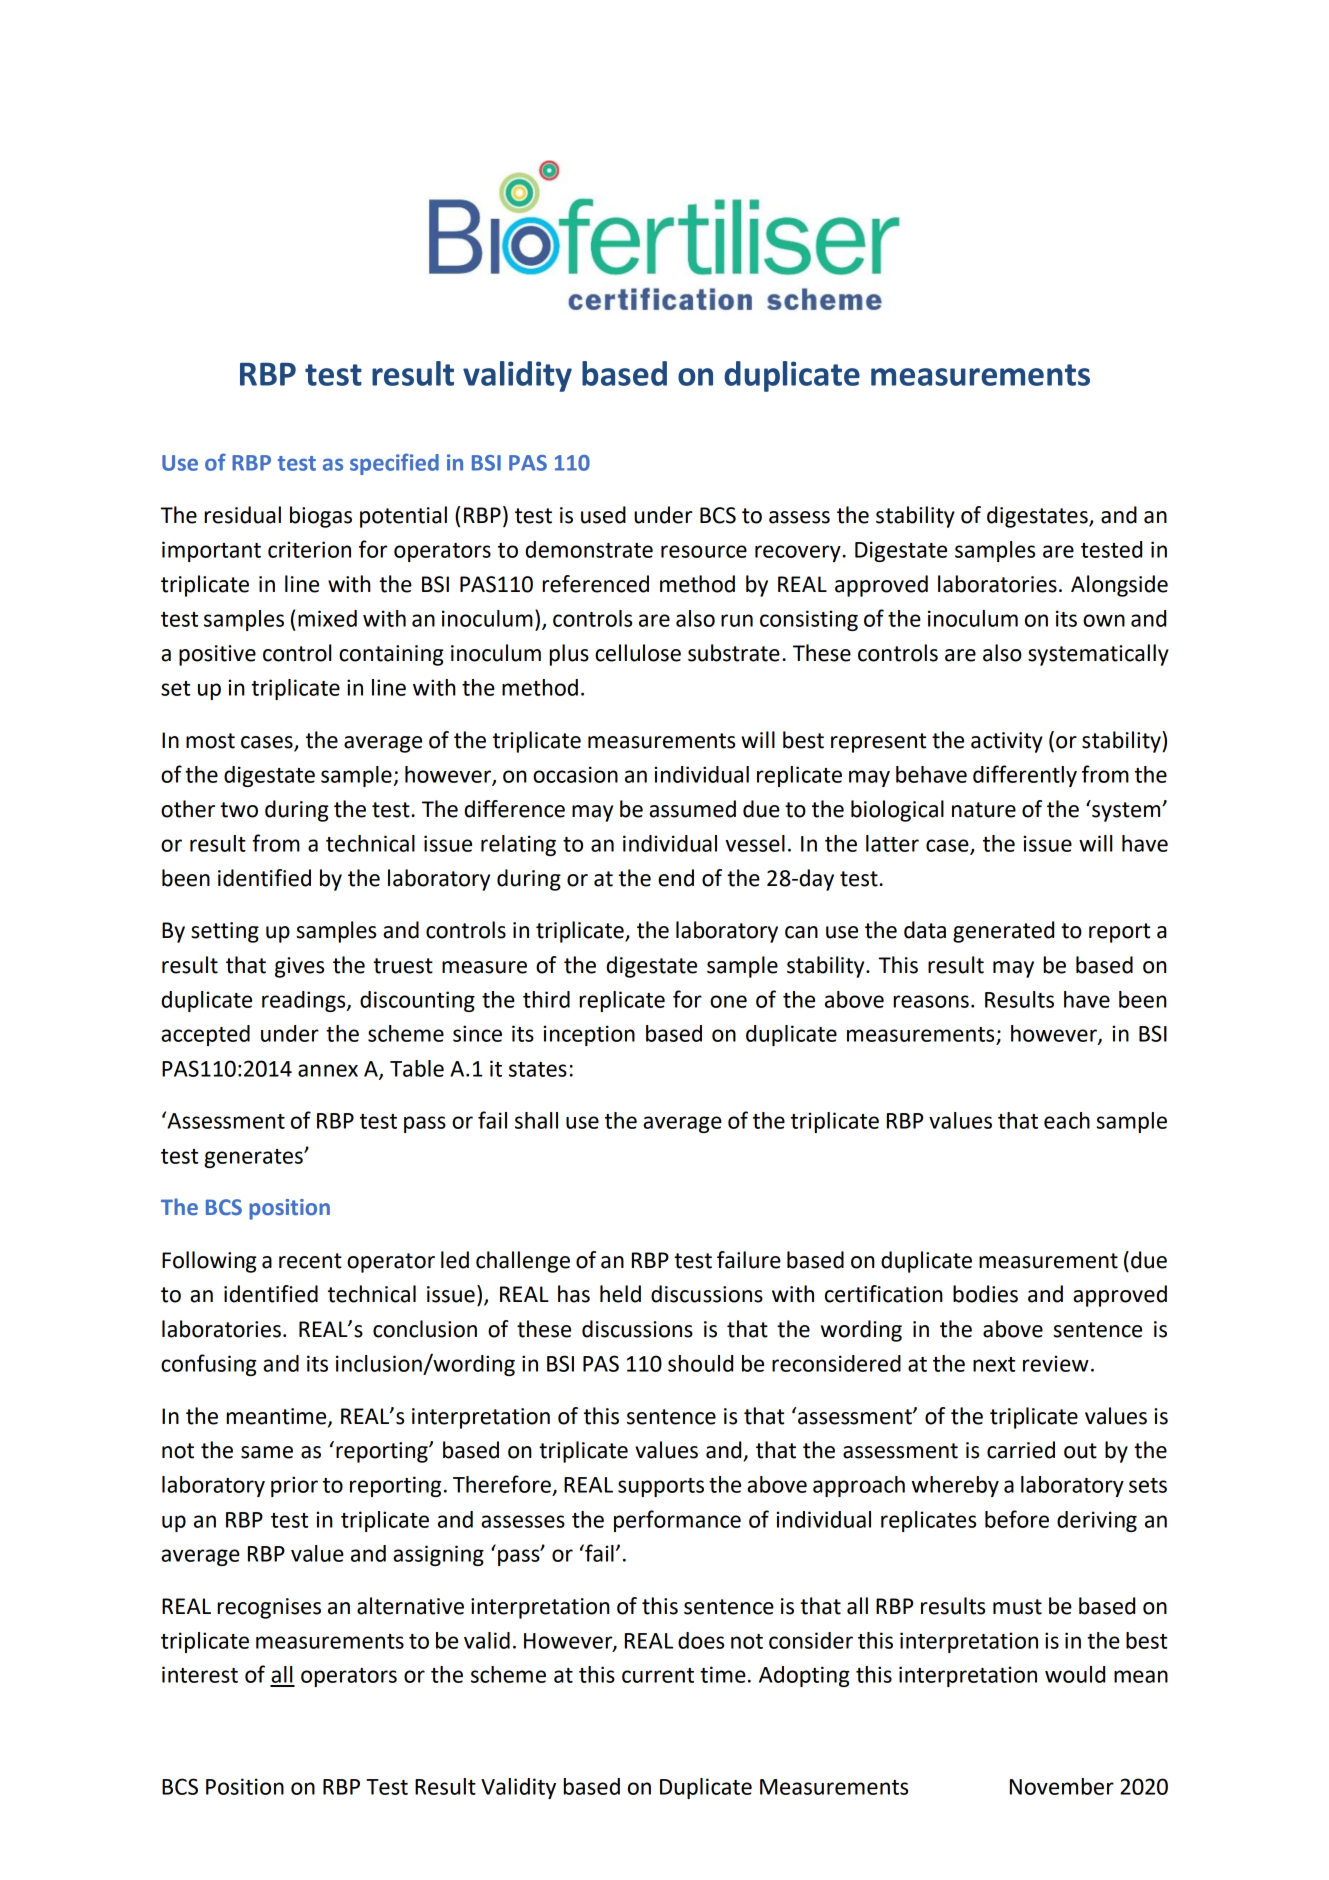  I want to click on recent, so click(310, 1261).
